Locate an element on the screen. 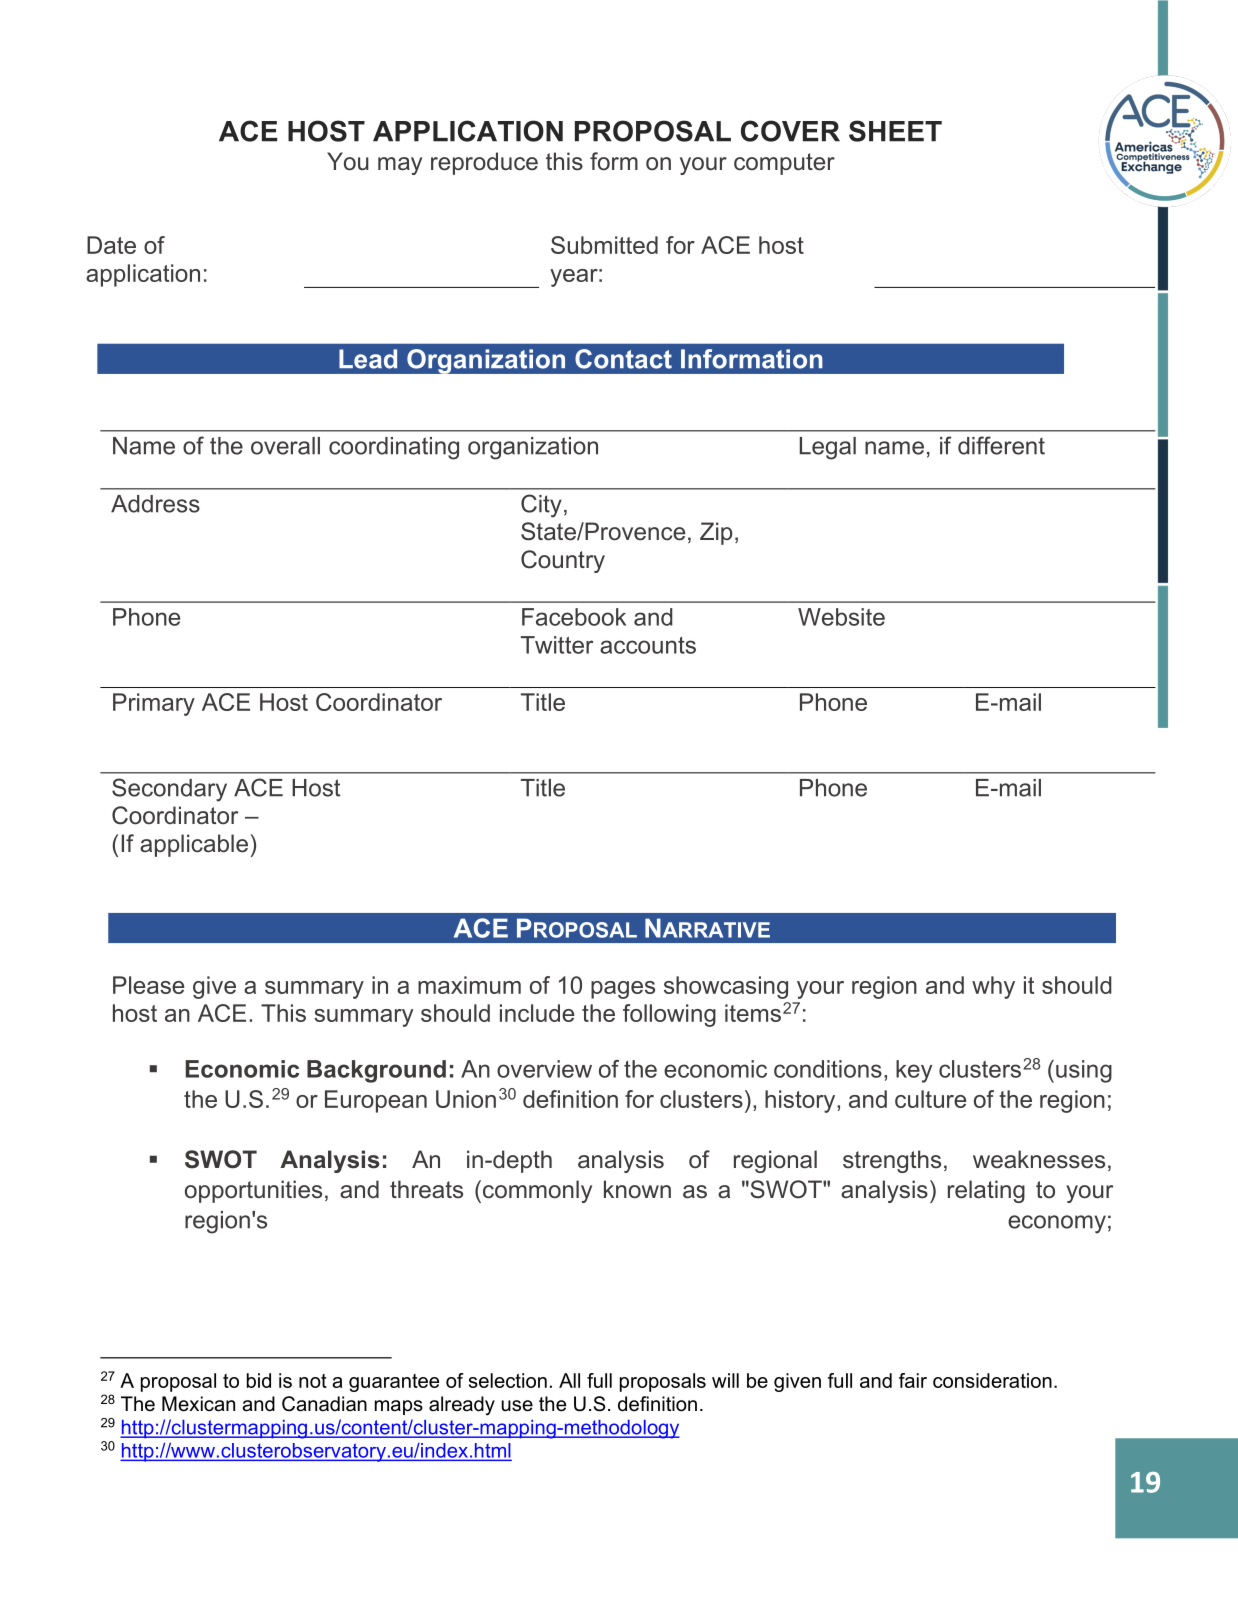 The width and height of the screenshot is (1238, 1602). SHEET is located at coordinates (895, 131).
